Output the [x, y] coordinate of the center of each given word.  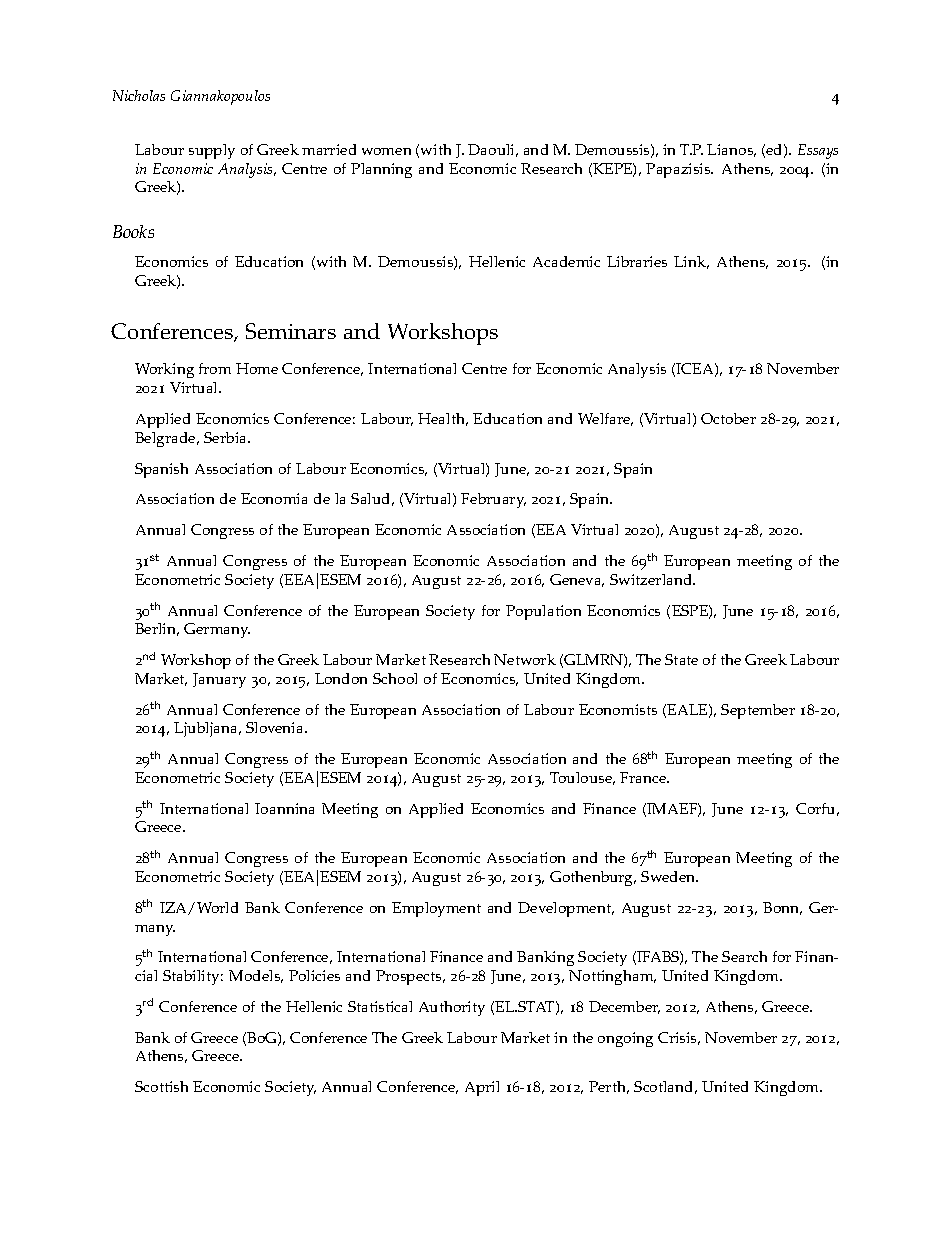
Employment [436, 909]
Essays [818, 151]
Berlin [157, 629]
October [728, 418]
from [215, 368]
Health [443, 419]
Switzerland [652, 579]
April [482, 1088]
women [386, 151]
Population [543, 612]
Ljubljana [207, 729]
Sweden [669, 876]
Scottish [161, 1086]
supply [212, 151]
